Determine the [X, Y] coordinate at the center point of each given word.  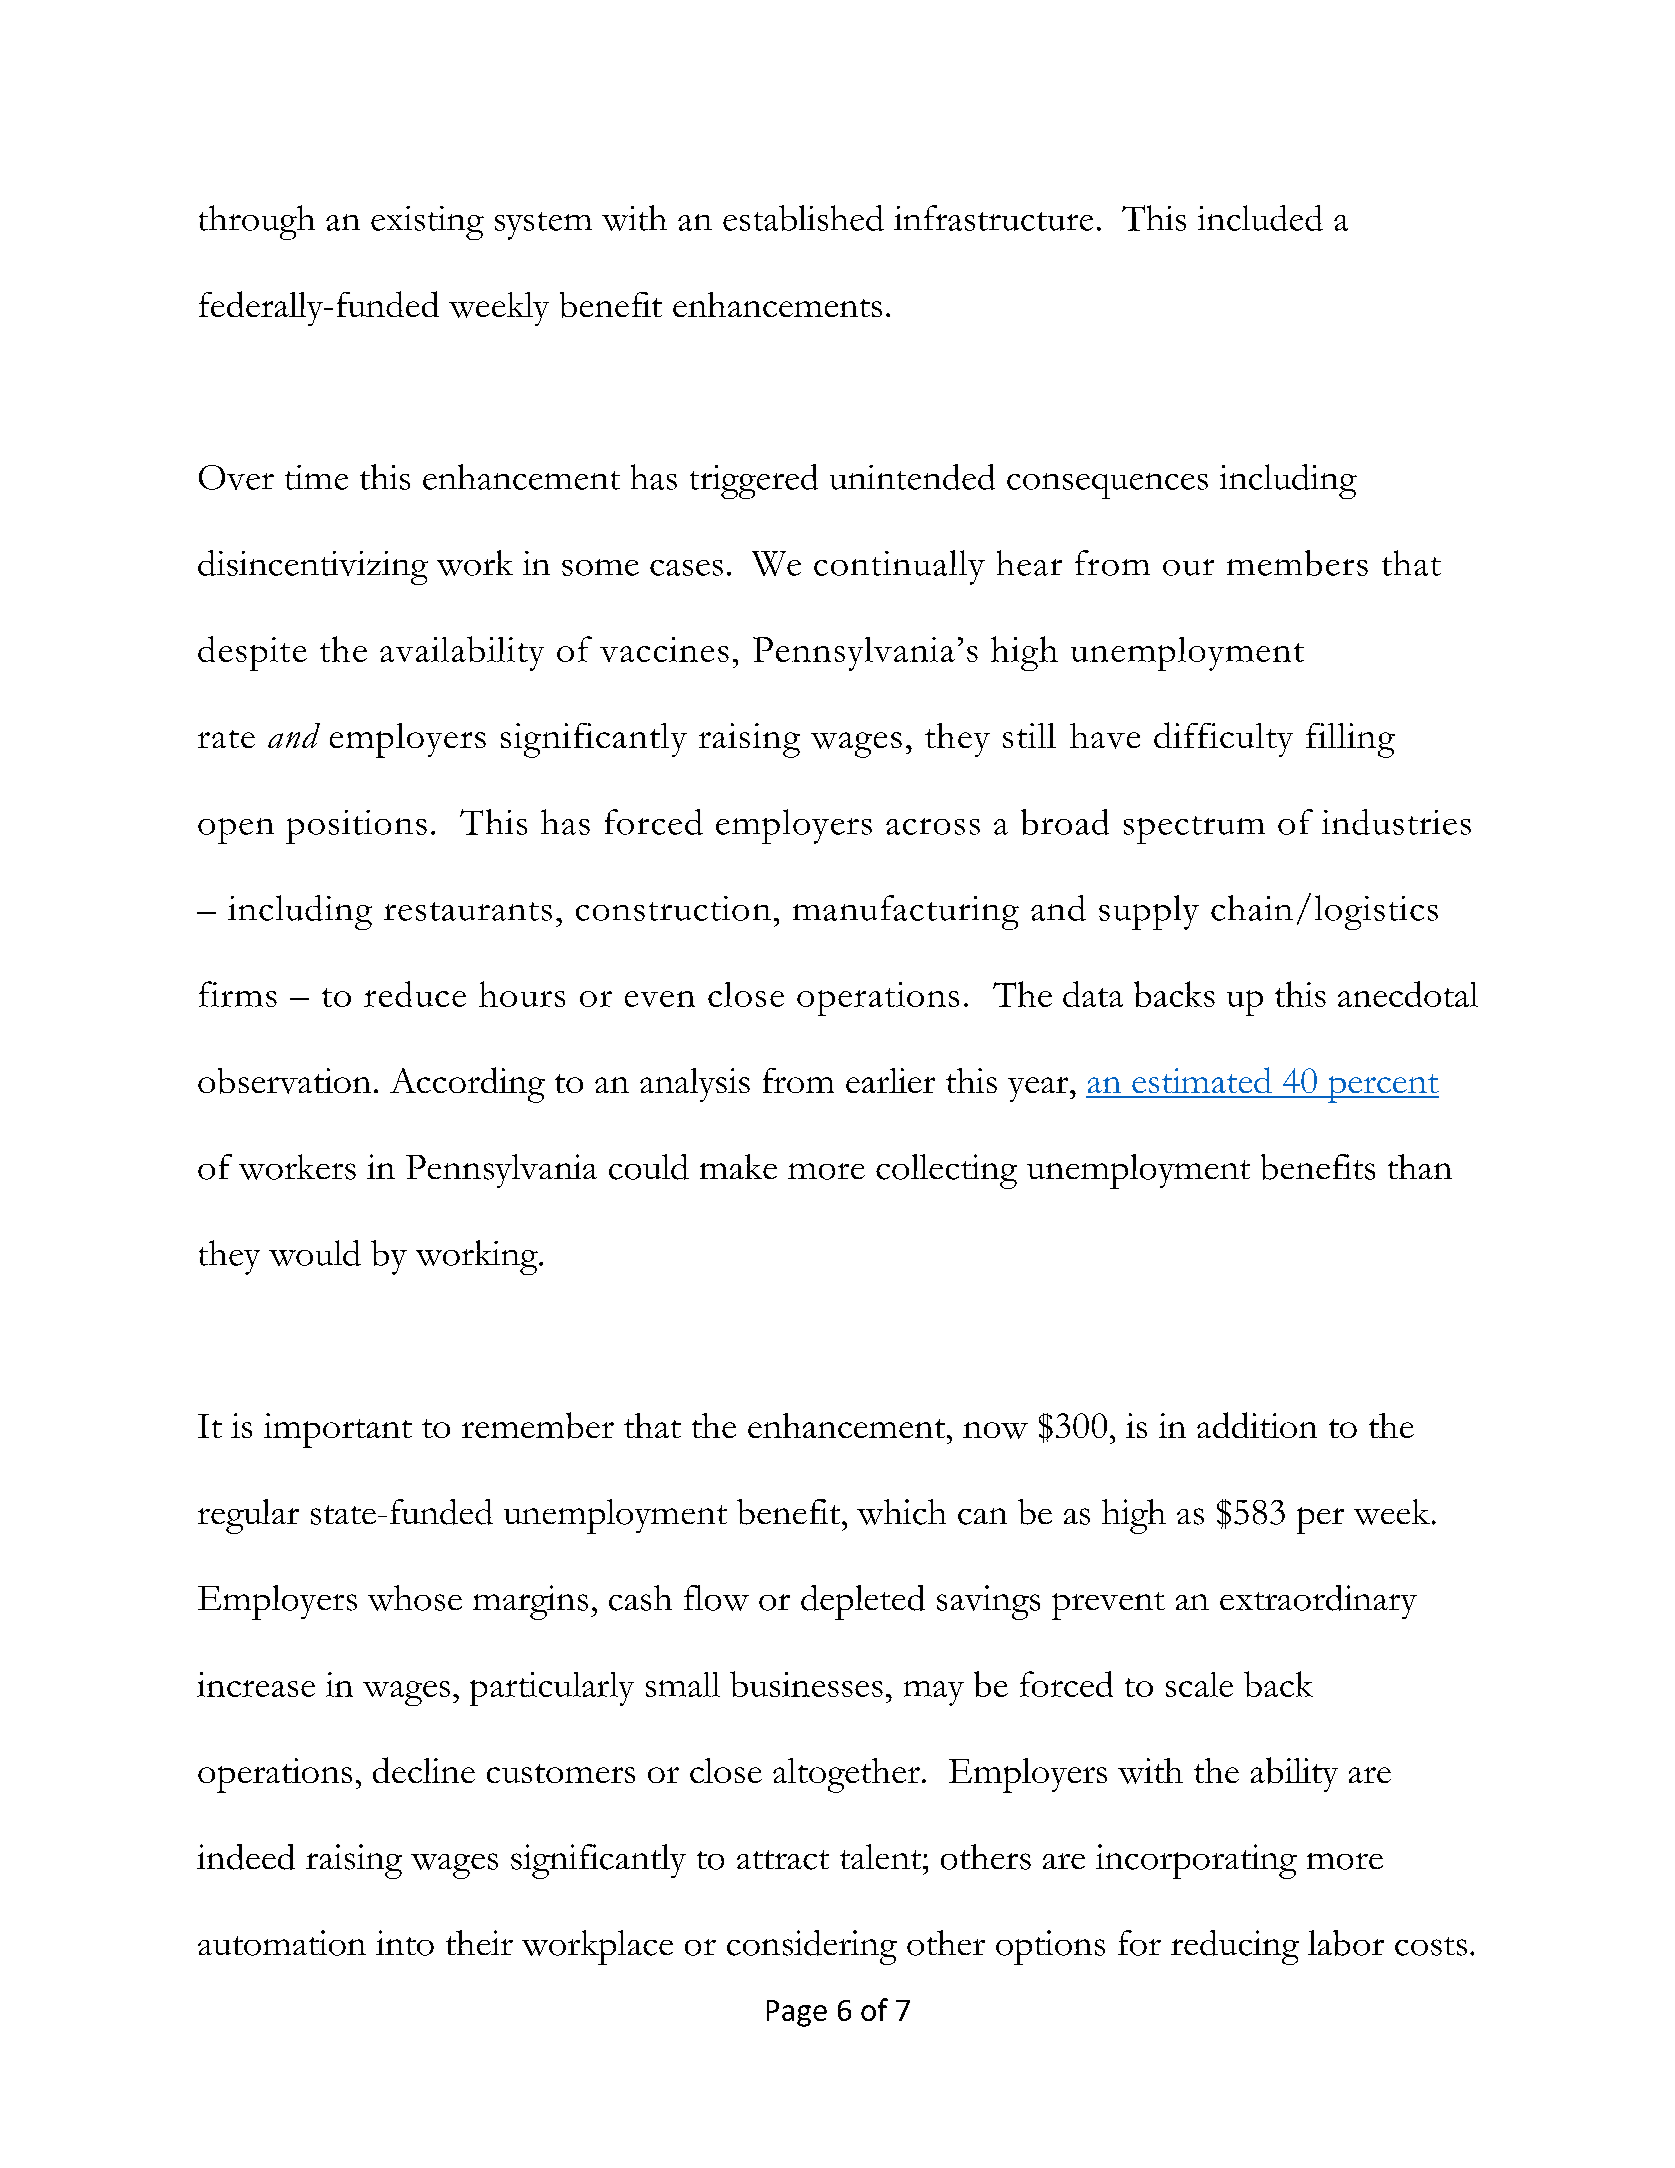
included [1260, 218]
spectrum [1194, 830]
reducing [1235, 1947]
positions [356, 827]
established [803, 218]
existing [427, 223]
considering [812, 1947]
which [901, 1512]
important [338, 1430]
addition [1257, 1425]
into [405, 1943]
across [933, 826]
